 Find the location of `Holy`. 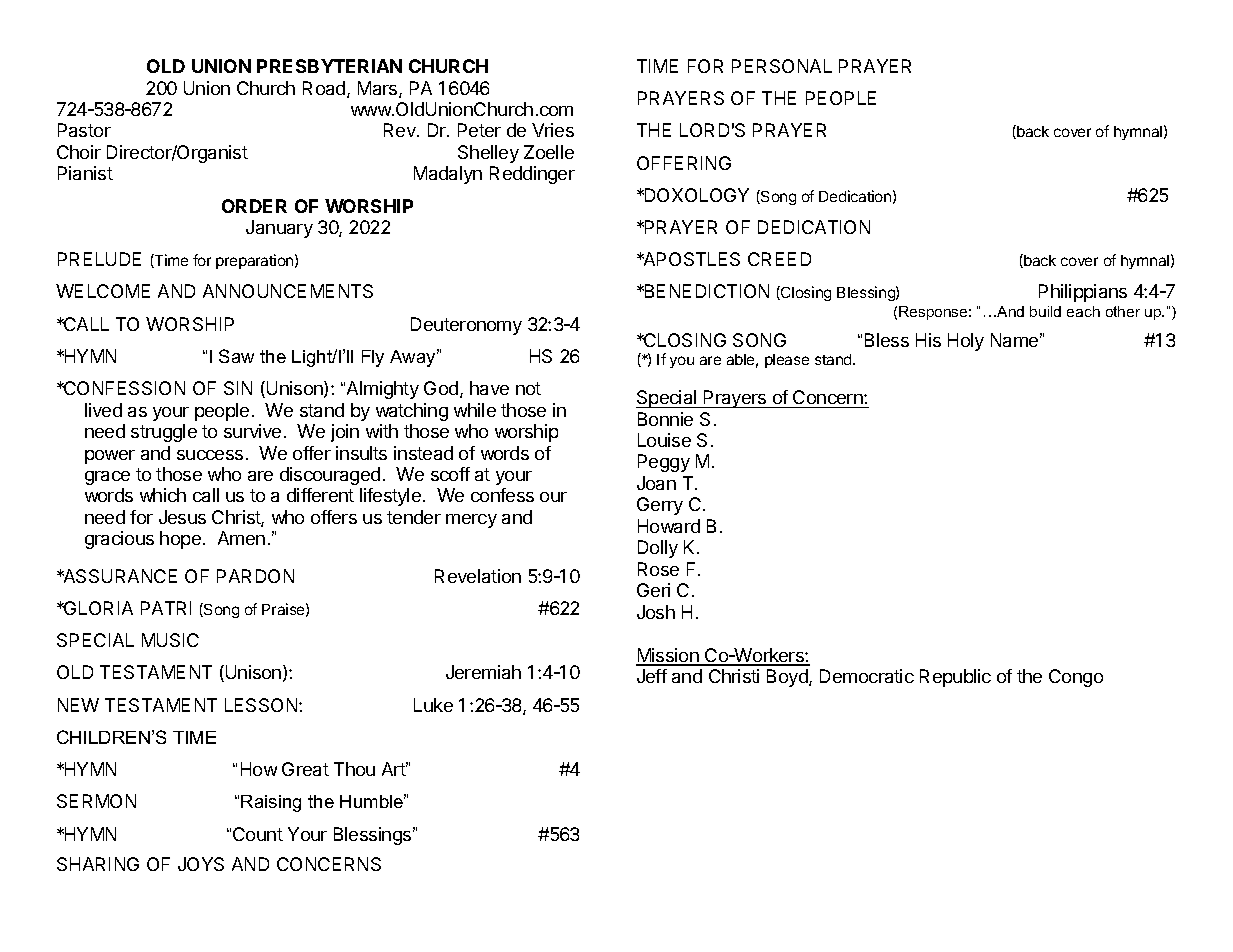

Holy is located at coordinates (966, 342).
